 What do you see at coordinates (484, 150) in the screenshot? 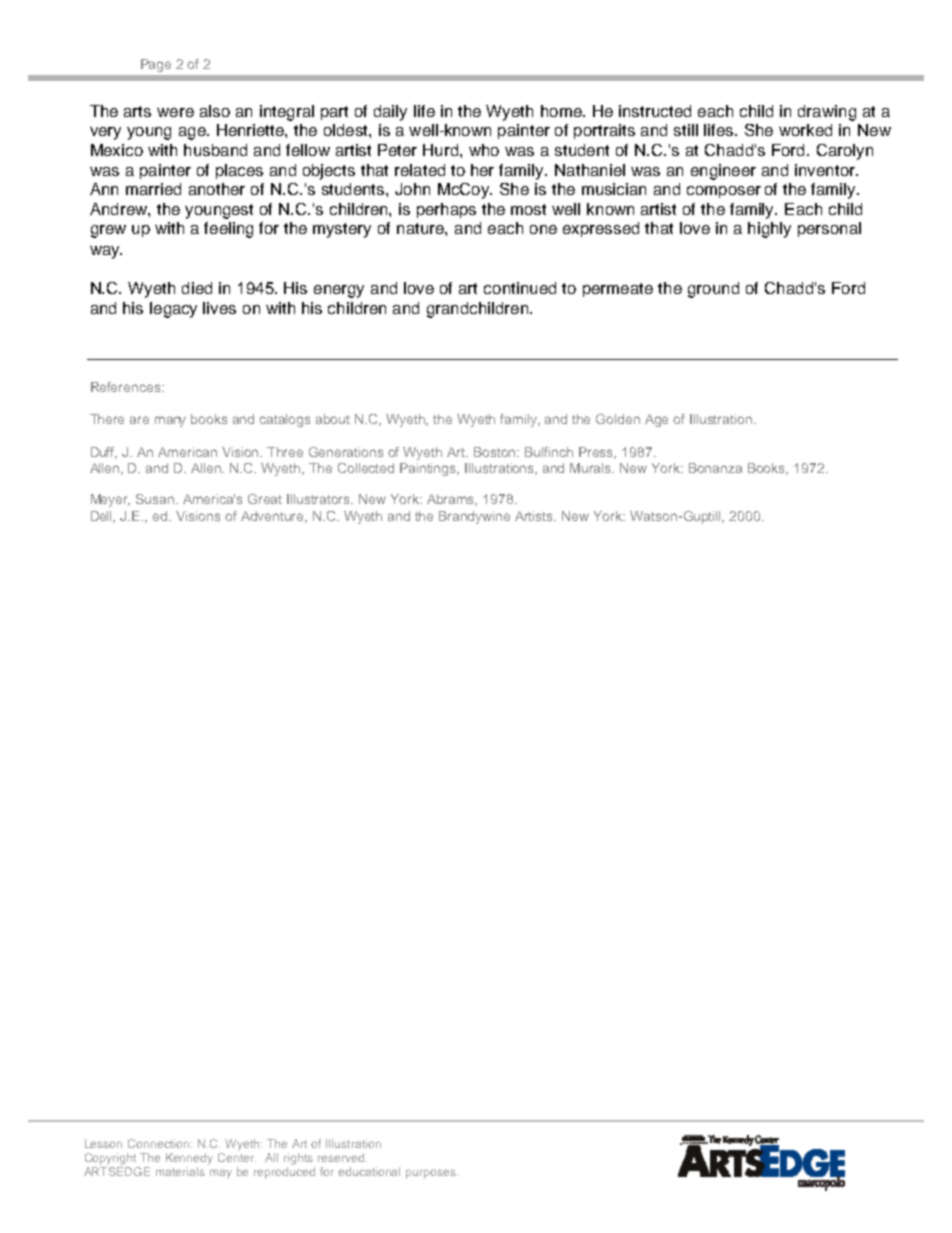
I see `who` at bounding box center [484, 150].
